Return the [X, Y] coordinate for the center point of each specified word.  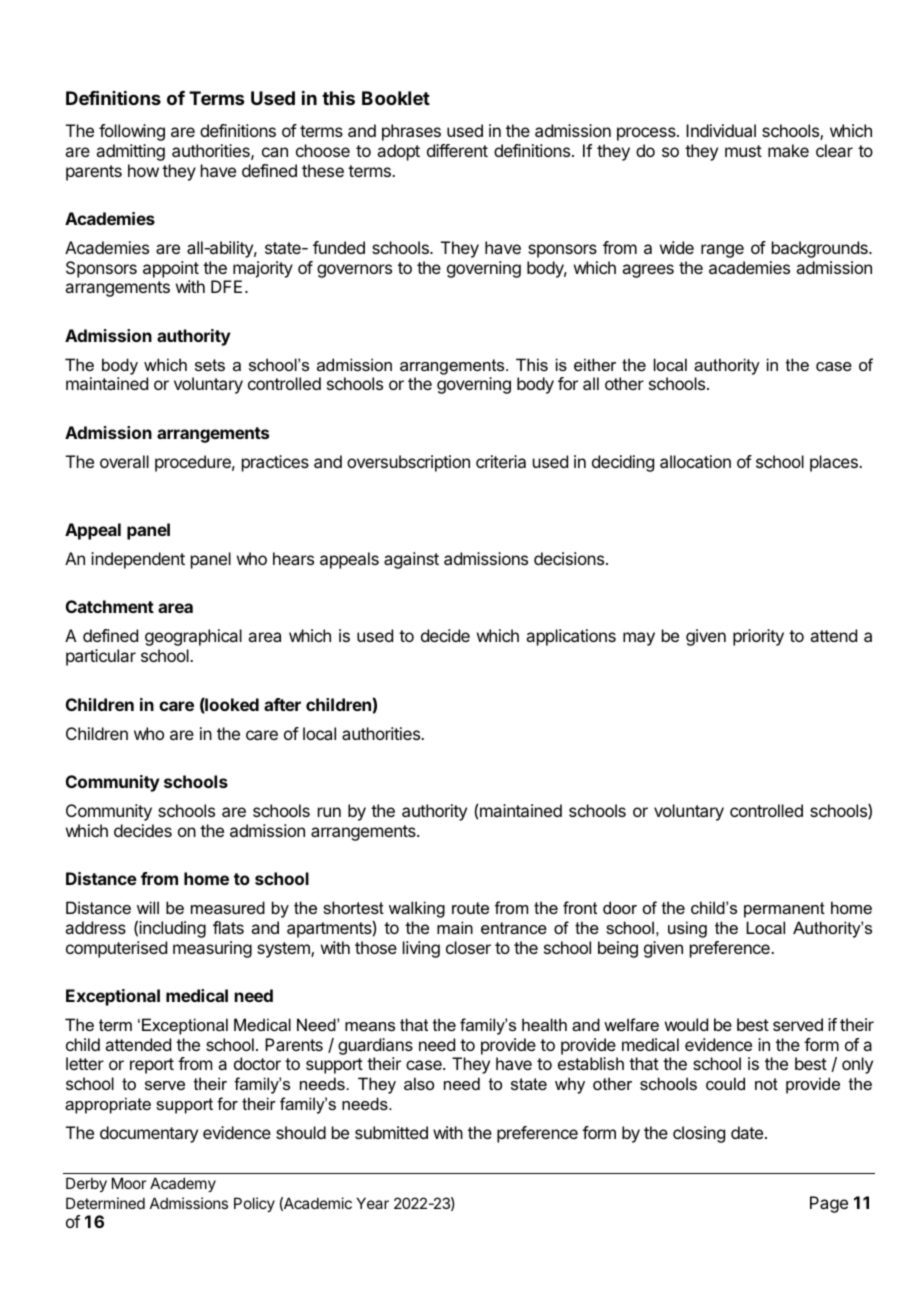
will [148, 907]
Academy [183, 1184]
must [743, 151]
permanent [784, 910]
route [470, 908]
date [747, 1132]
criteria [501, 461]
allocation [695, 461]
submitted [391, 1132]
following [132, 132]
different [457, 150]
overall [124, 461]
